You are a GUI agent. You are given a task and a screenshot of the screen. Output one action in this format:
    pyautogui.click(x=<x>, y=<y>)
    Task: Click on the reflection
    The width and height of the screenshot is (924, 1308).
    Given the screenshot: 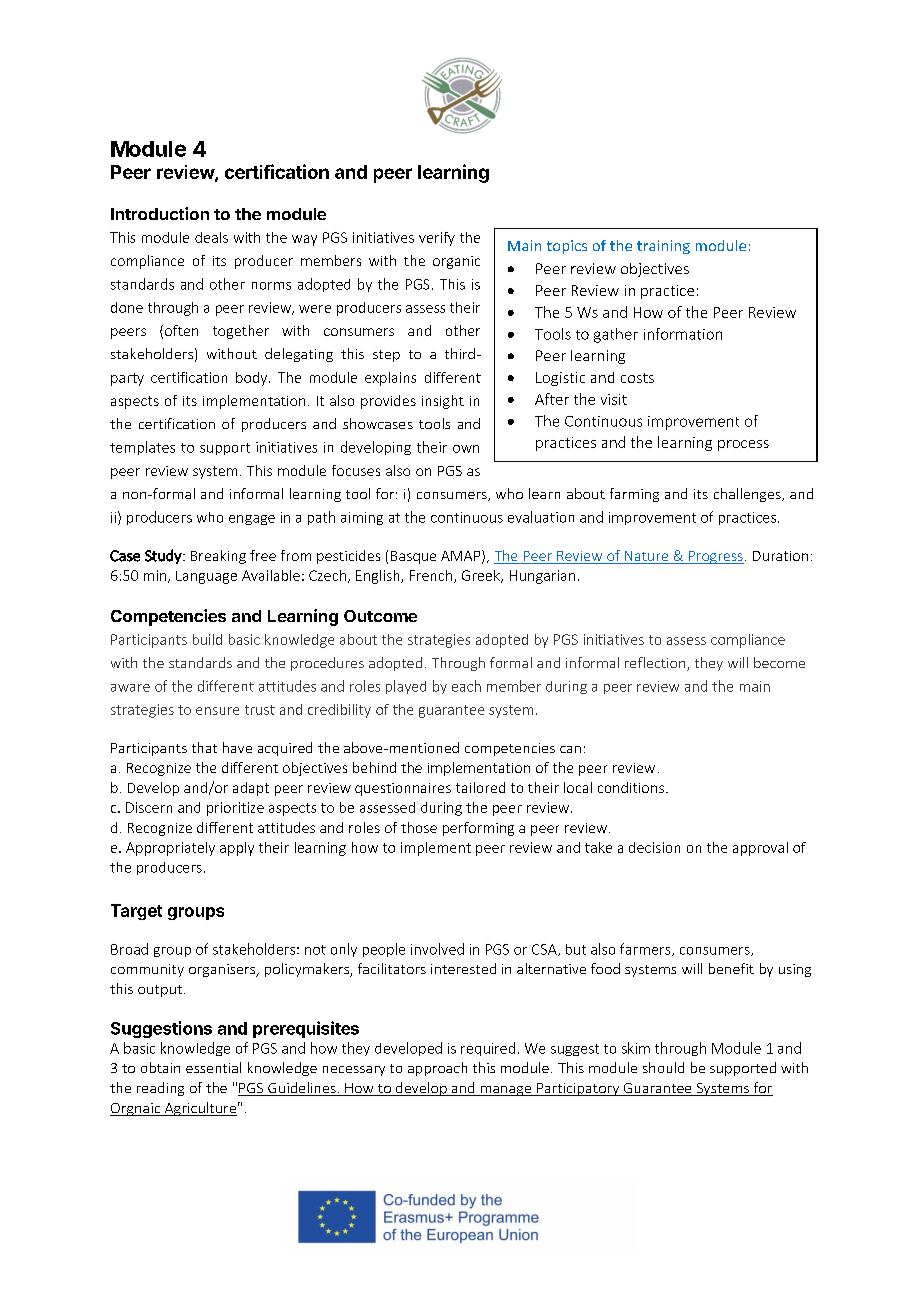 What is the action you would take?
    pyautogui.click(x=656, y=664)
